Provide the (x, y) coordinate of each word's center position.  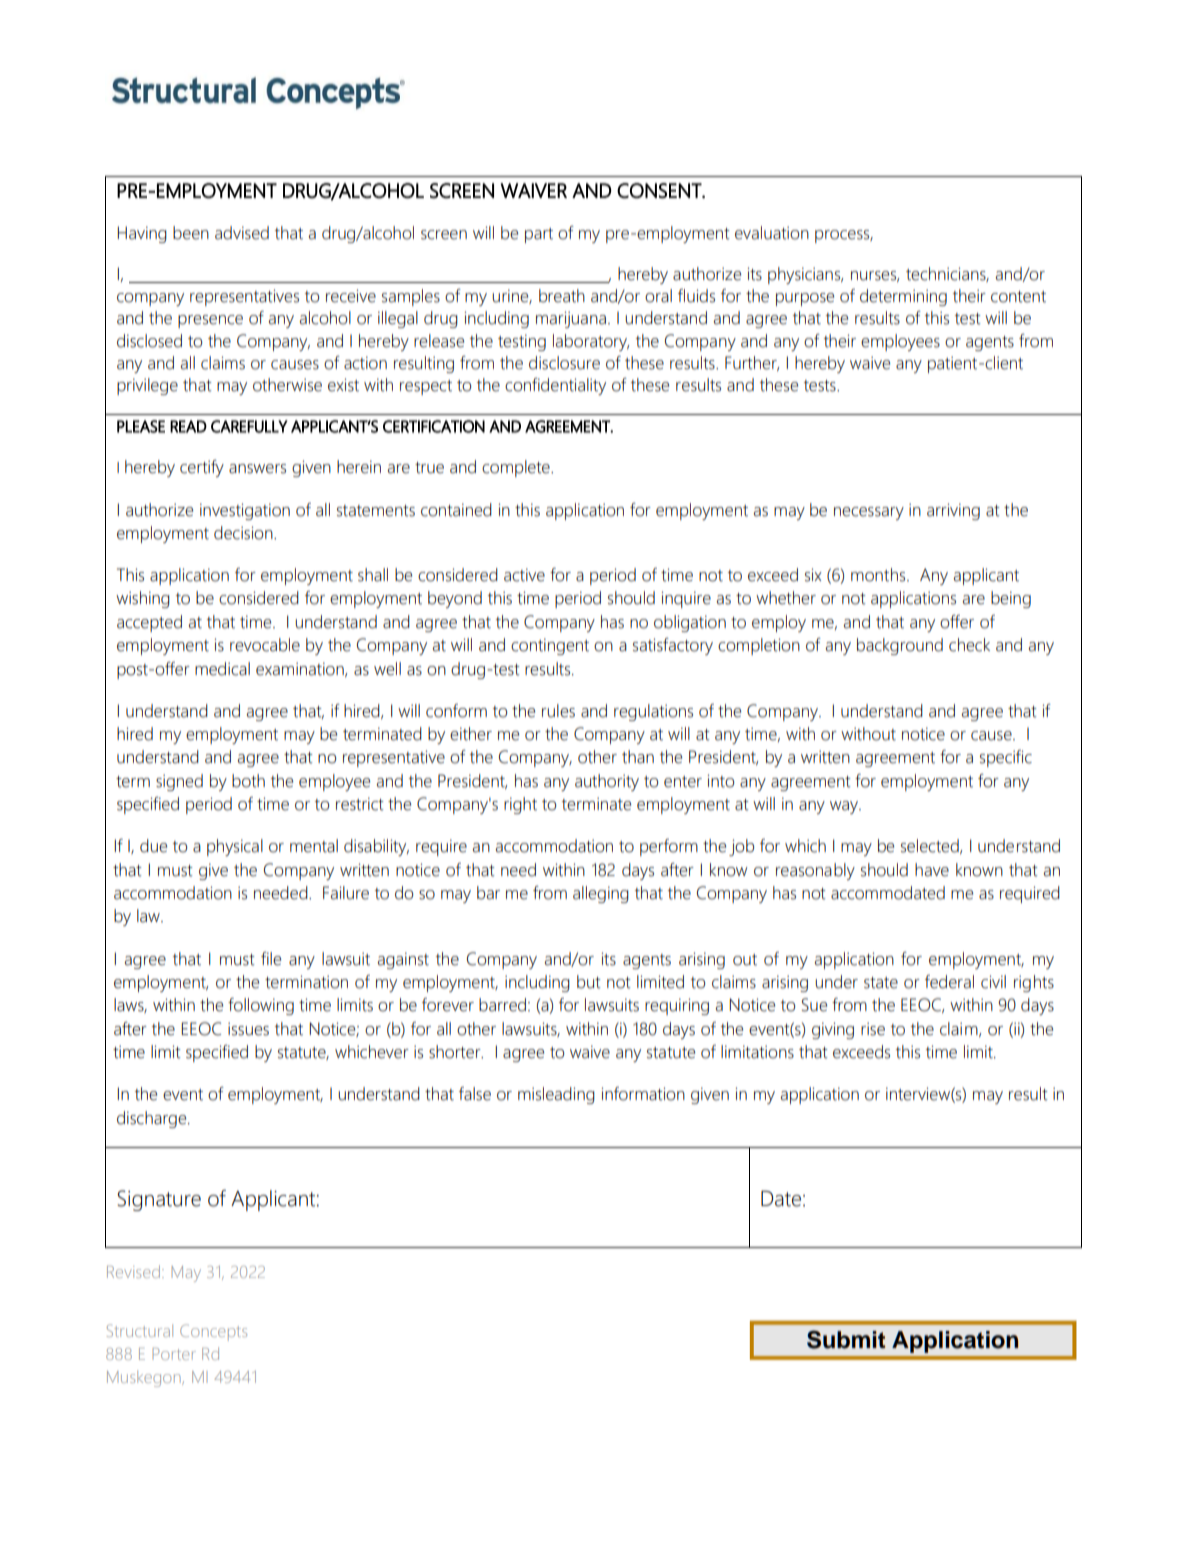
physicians (805, 275)
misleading (556, 1095)
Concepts (213, 1332)
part (539, 235)
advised (242, 233)
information (643, 1094)
